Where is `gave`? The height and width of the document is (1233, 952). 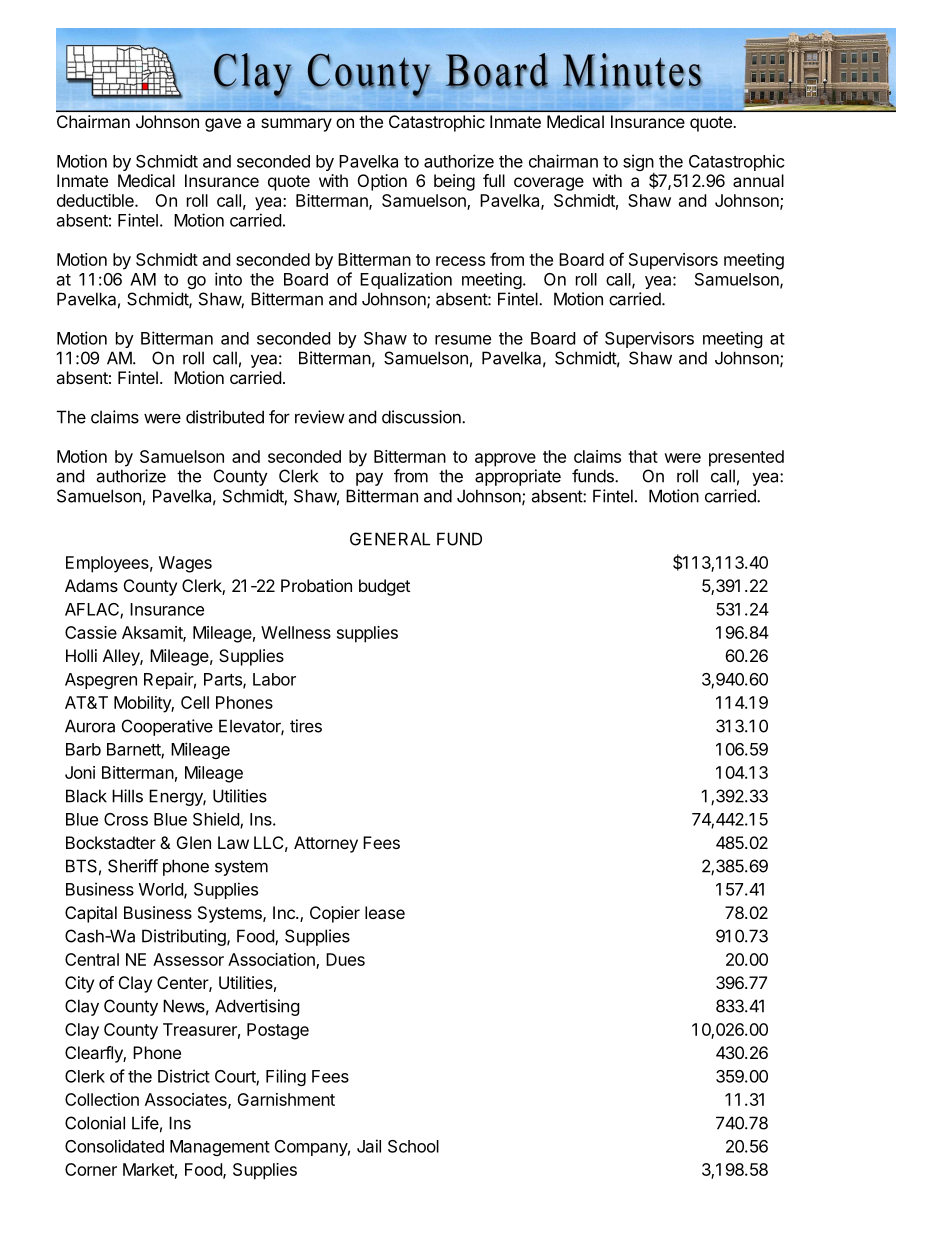 gave is located at coordinates (223, 125).
